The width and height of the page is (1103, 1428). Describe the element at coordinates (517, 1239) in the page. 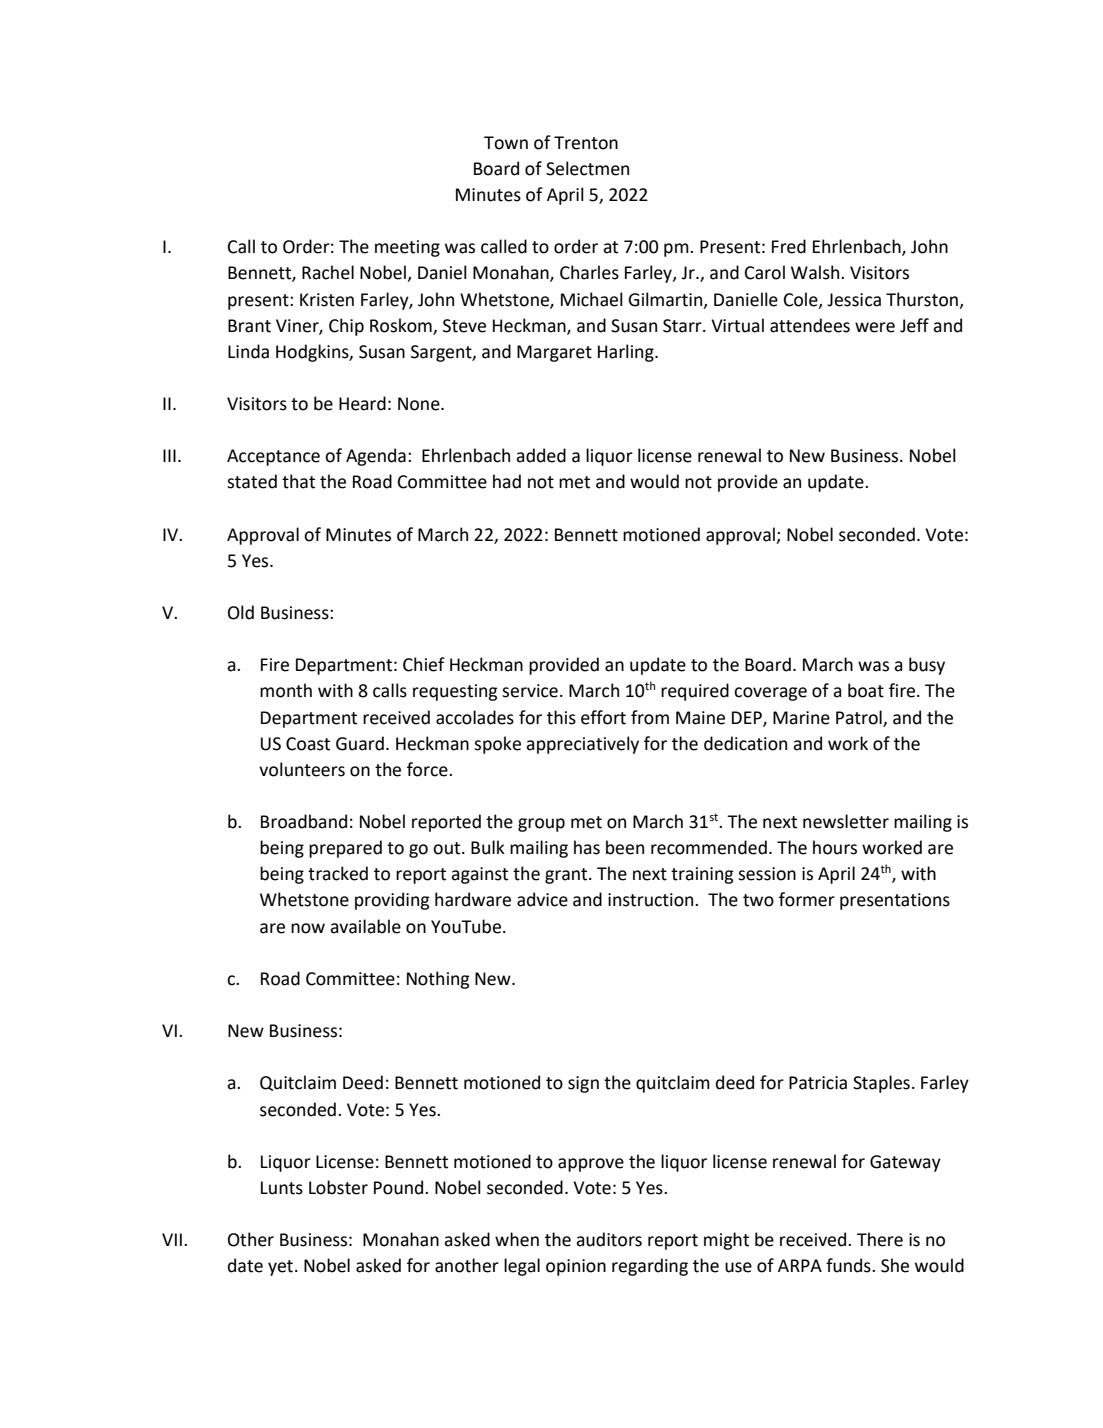

I see `when` at that location.
